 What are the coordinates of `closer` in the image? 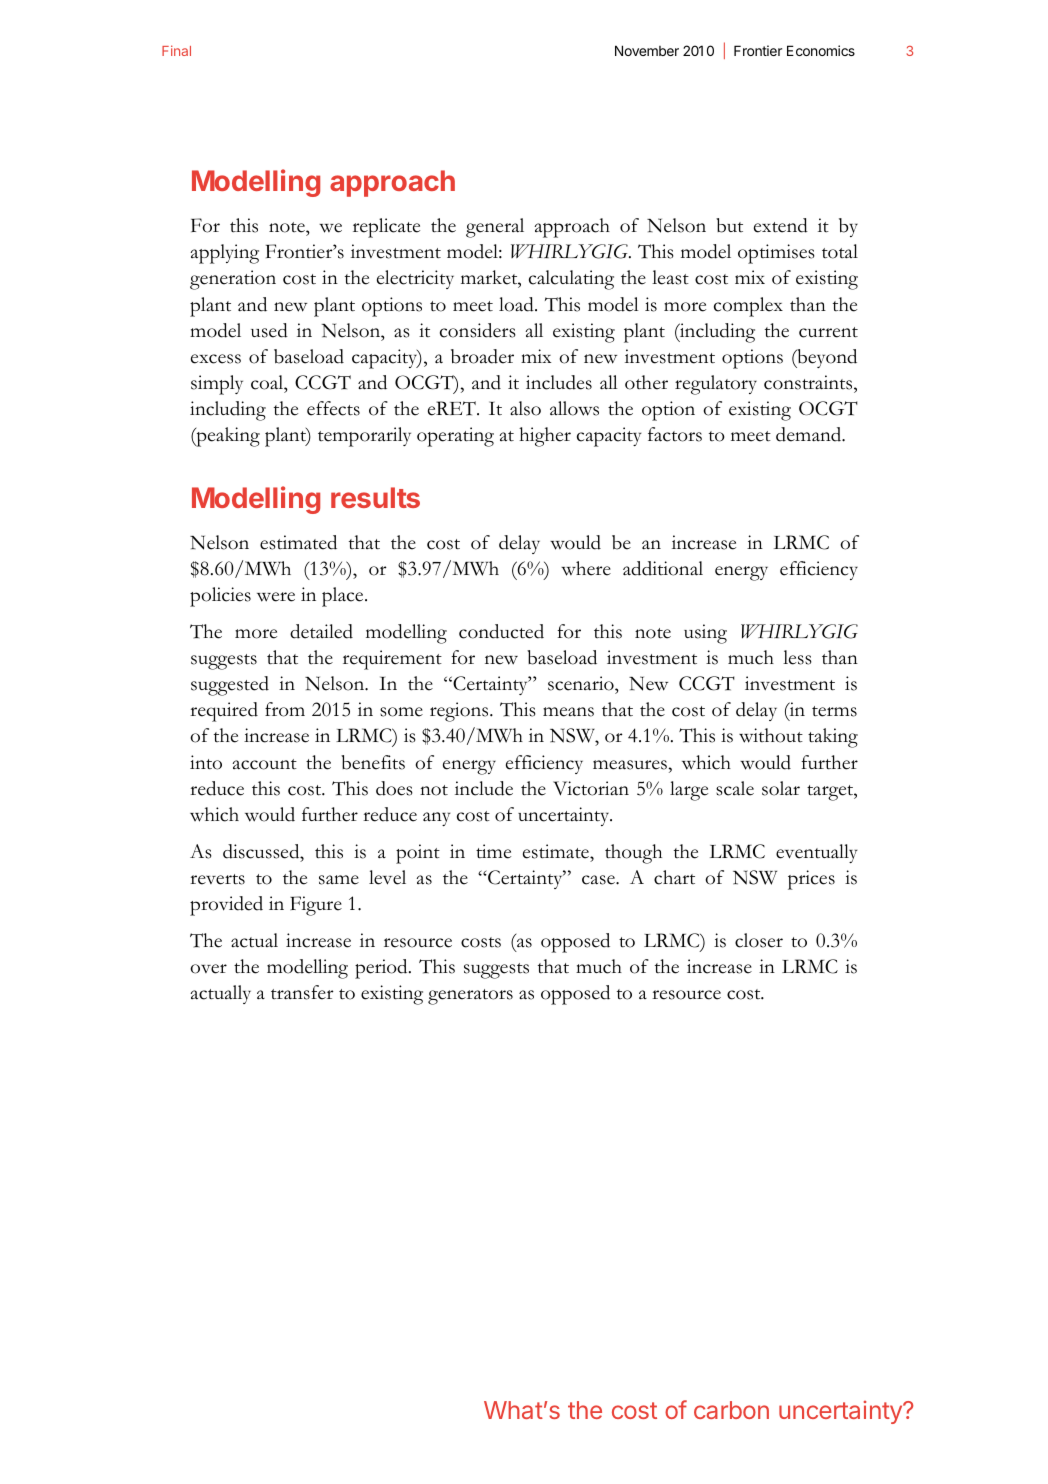 It's located at (759, 940).
